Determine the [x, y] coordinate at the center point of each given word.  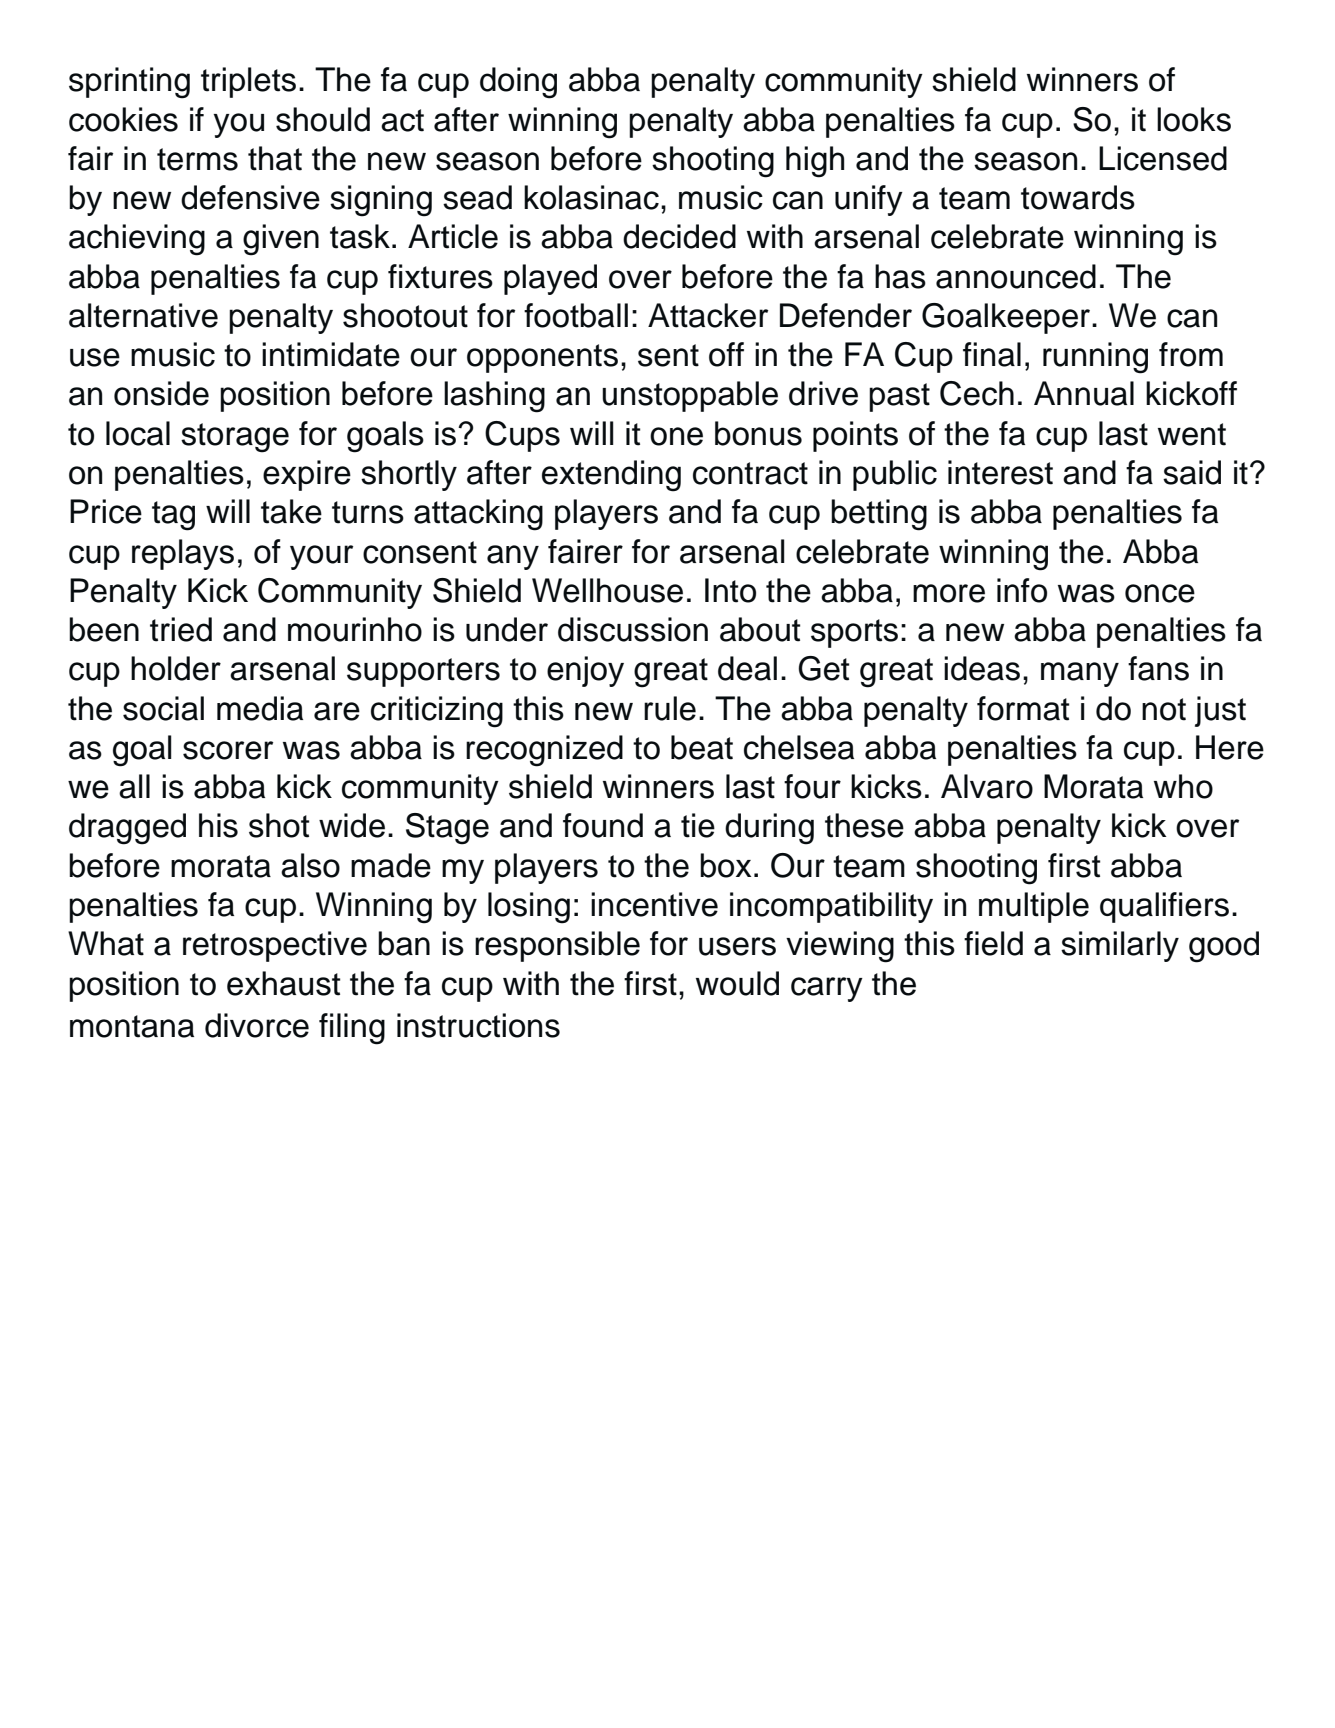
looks [1194, 119]
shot [279, 825]
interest [1000, 472]
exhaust [283, 983]
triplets [248, 82]
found [603, 825]
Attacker [708, 315]
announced [1016, 276]
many [1080, 674]
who [1183, 786]
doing [518, 83]
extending [611, 476]
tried [181, 629]
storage [235, 438]
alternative [143, 315]
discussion [633, 629]
